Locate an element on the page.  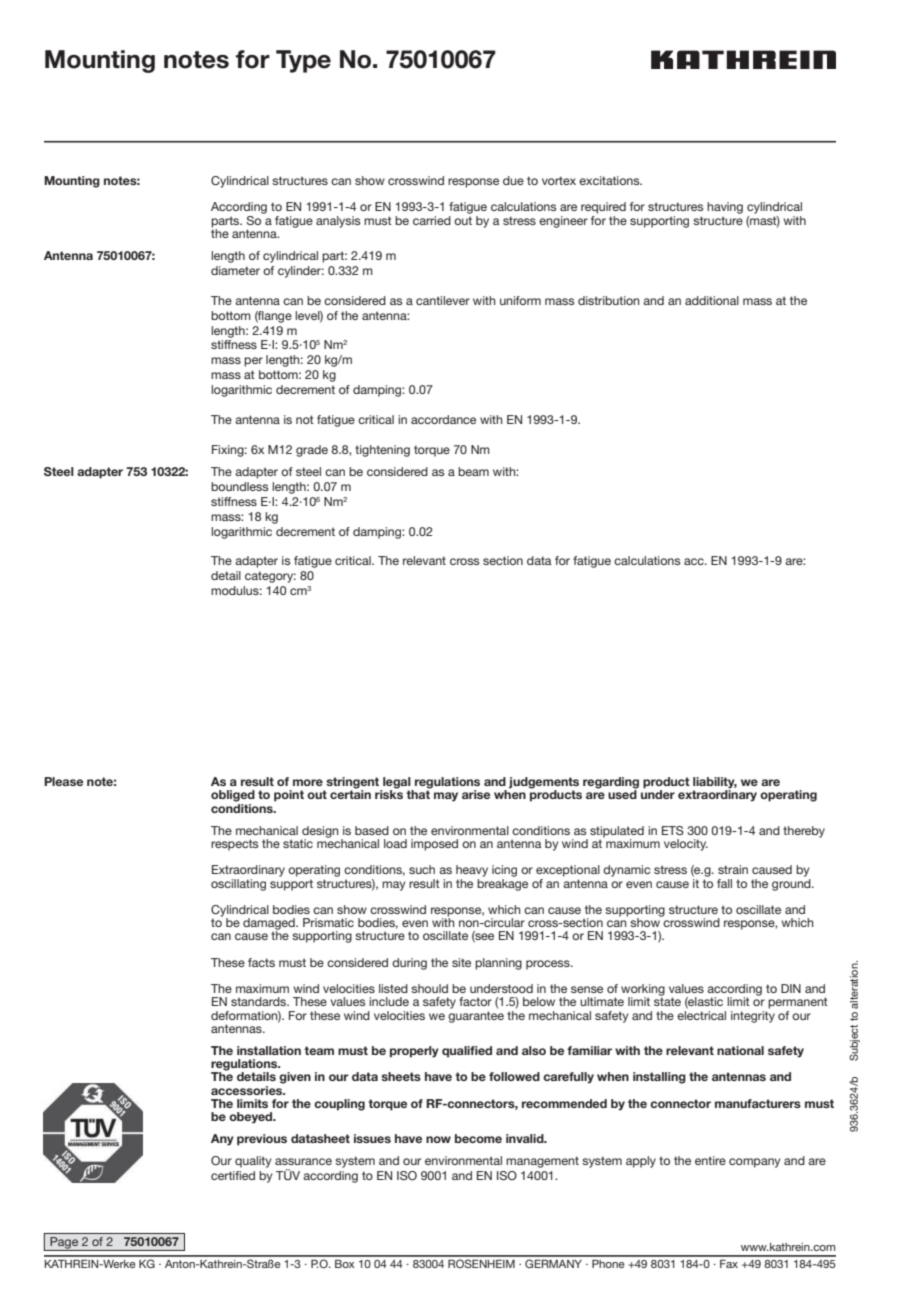
legal is located at coordinates (397, 784).
